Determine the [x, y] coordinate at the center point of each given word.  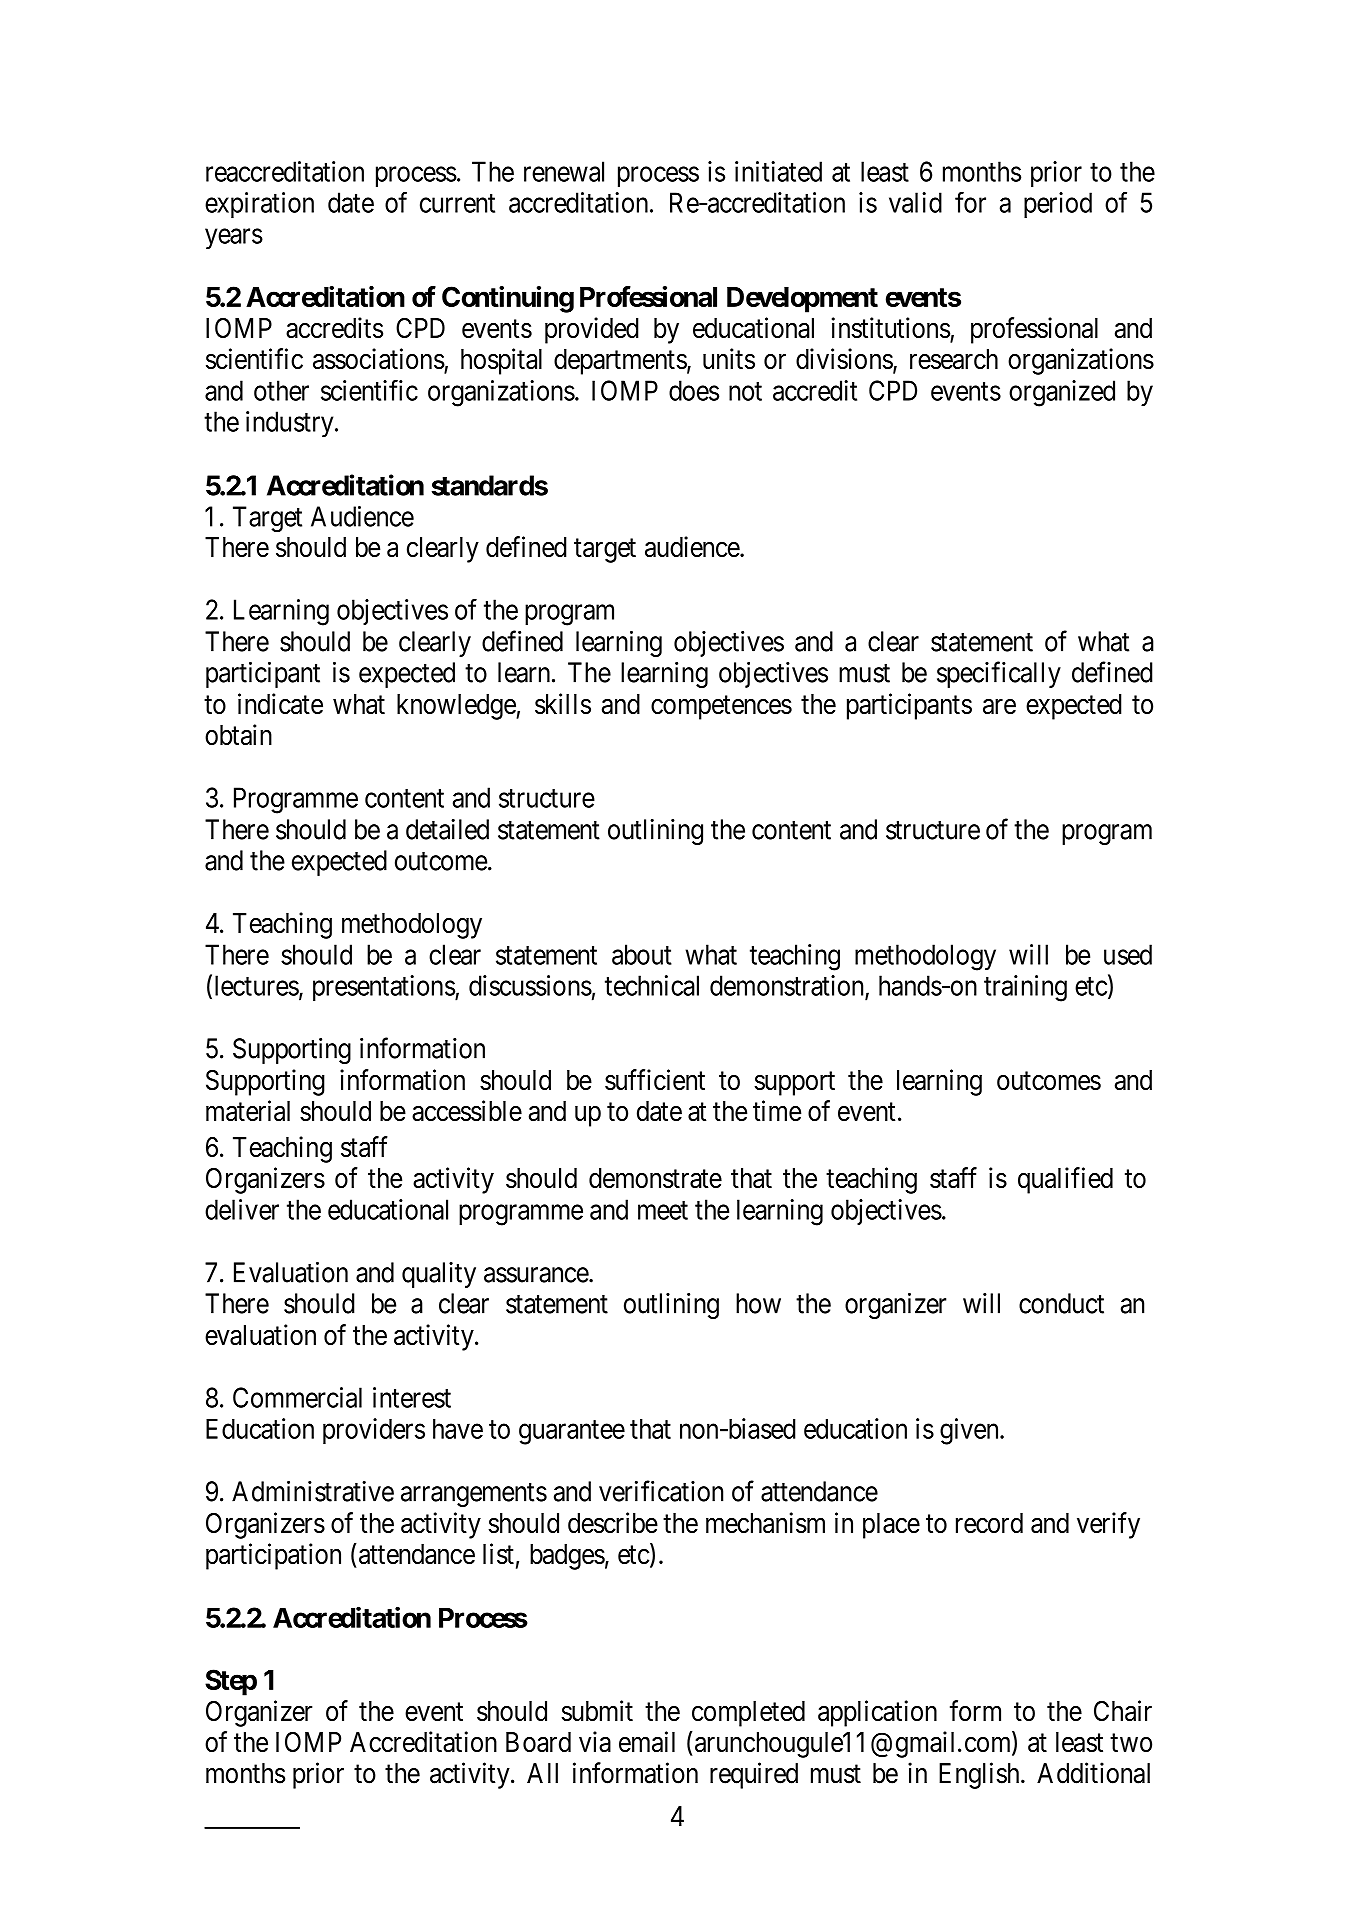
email [647, 1741]
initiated [778, 171]
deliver [242, 1209]
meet [663, 1210]
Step [231, 1682]
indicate [280, 704]
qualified [1065, 1180]
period [1058, 205]
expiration [259, 205]
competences [721, 708]
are [999, 706]
